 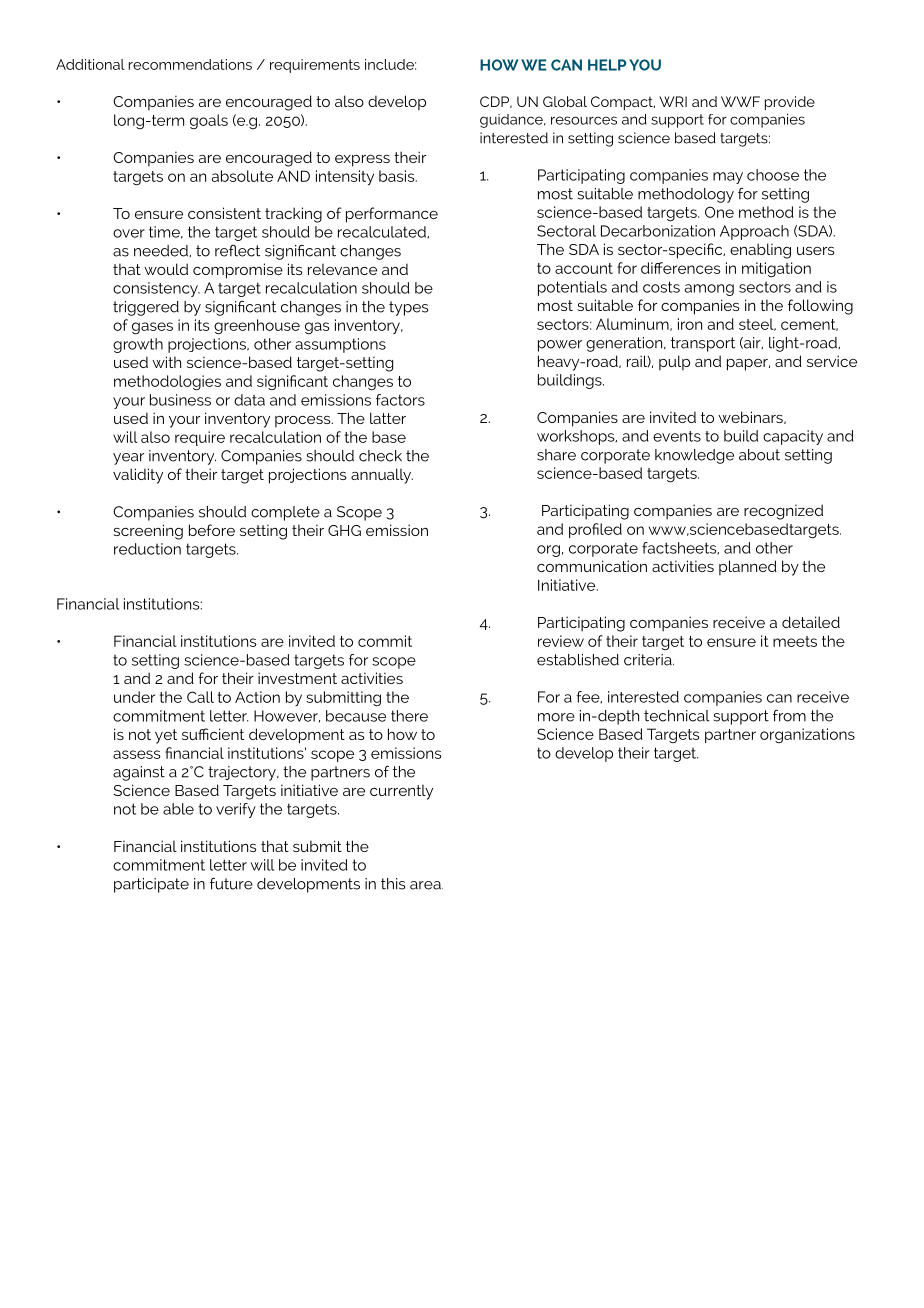 What do you see at coordinates (426, 885) in the screenshot?
I see `area` at bounding box center [426, 885].
